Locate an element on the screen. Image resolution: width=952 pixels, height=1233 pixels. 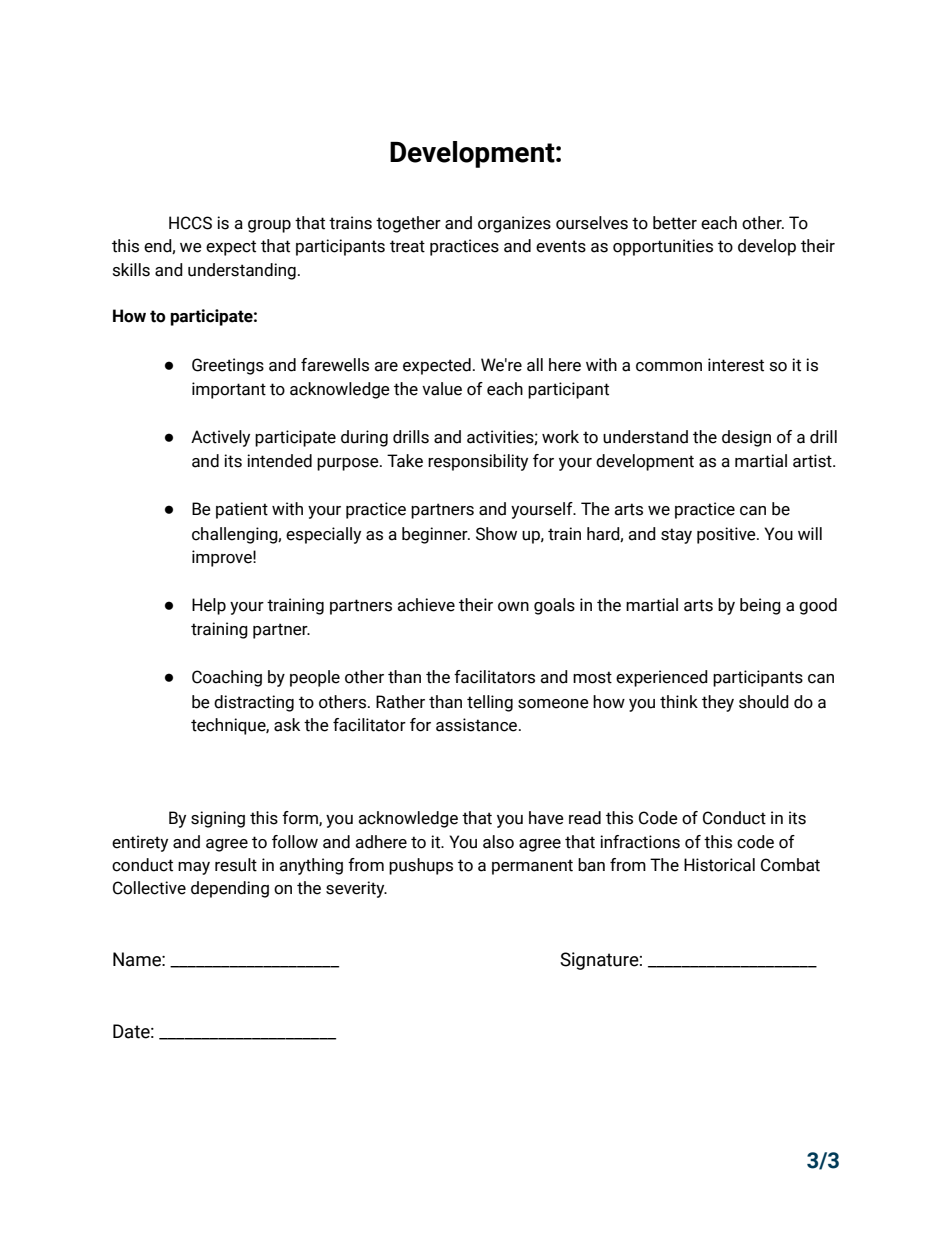
pushups is located at coordinates (421, 866).
